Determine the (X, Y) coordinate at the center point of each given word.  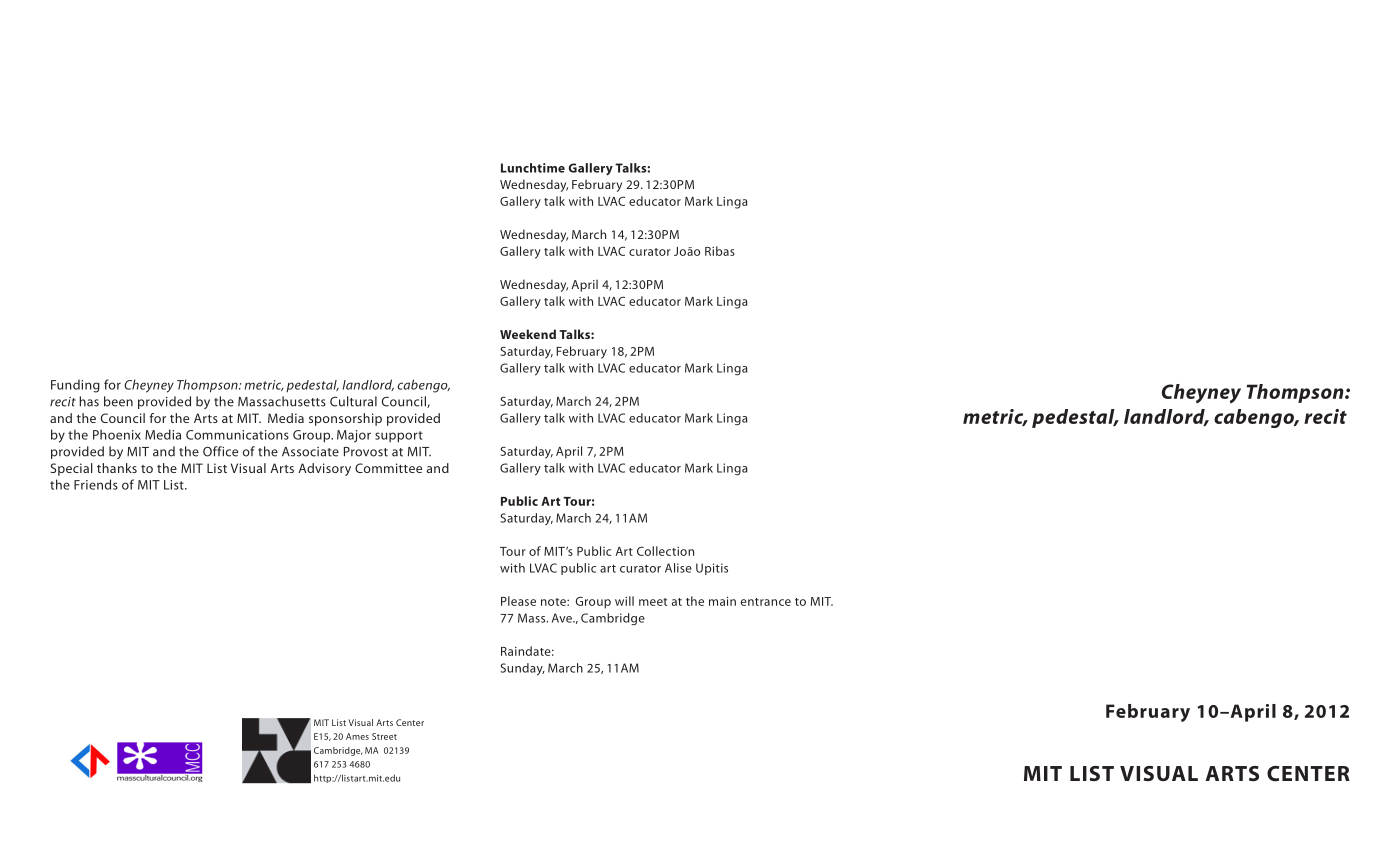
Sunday (522, 669)
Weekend (528, 334)
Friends (96, 484)
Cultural (353, 401)
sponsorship (345, 419)
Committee (388, 468)
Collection (665, 551)
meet (653, 602)
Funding (75, 386)
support (399, 437)
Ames (357, 736)
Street (384, 736)
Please (518, 601)
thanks (117, 468)
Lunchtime (533, 168)
